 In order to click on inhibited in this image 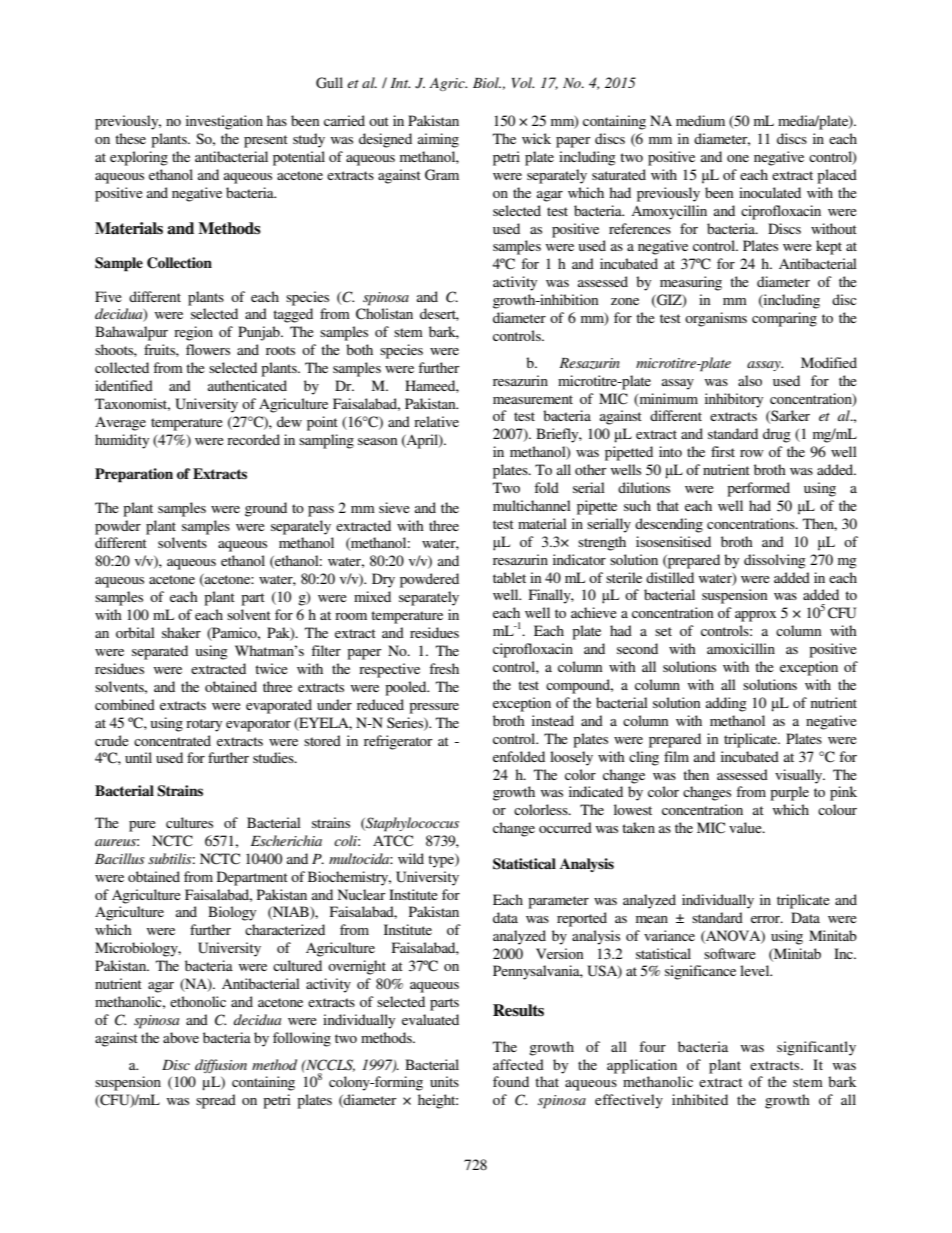, I will do `click(700, 1099)`.
